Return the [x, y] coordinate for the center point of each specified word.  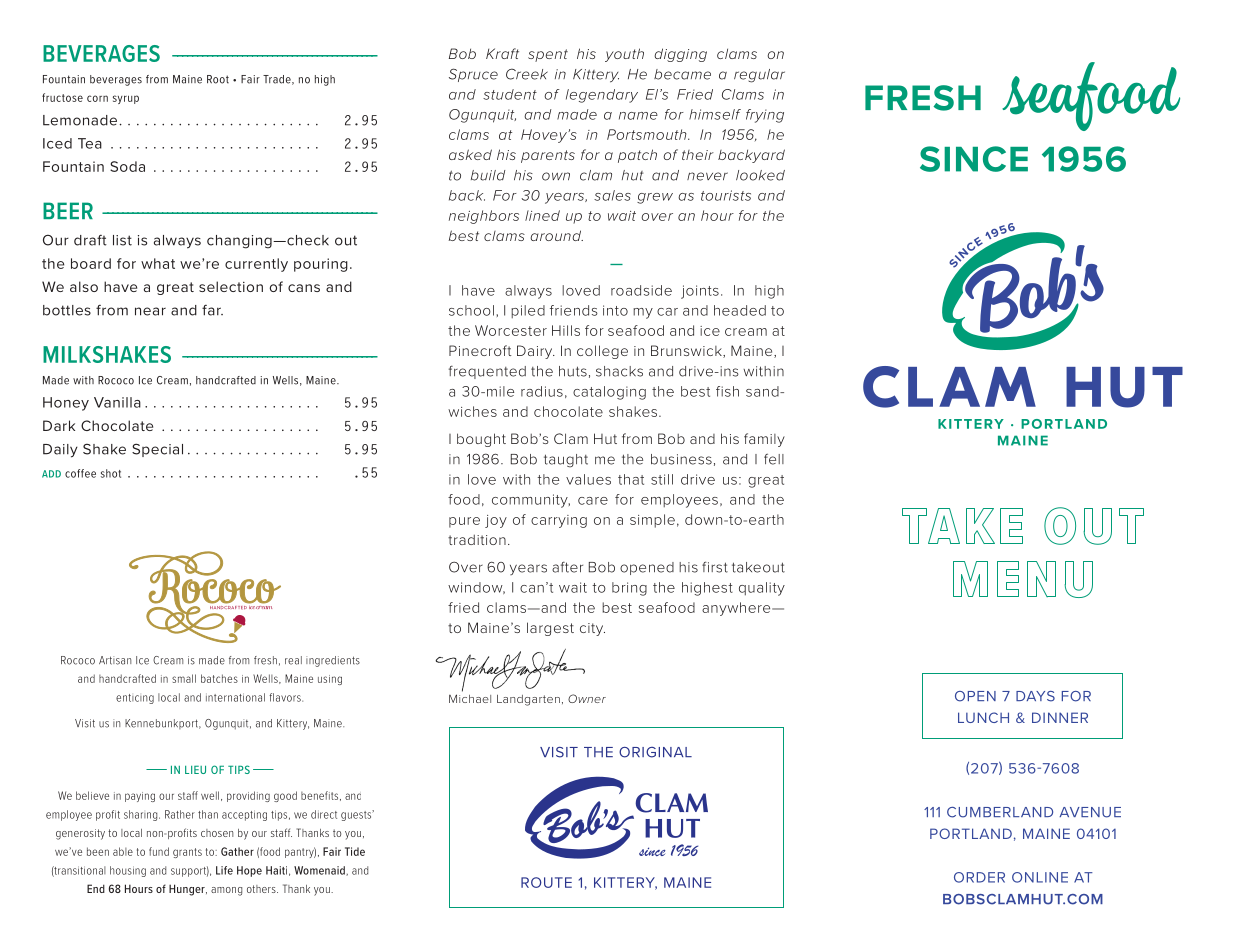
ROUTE [546, 882]
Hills [566, 330]
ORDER [979, 877]
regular [759, 76]
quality [762, 589]
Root [218, 79]
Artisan [115, 660]
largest [550, 629]
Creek [527, 74]
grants [187, 853]
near [150, 311]
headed [740, 310]
